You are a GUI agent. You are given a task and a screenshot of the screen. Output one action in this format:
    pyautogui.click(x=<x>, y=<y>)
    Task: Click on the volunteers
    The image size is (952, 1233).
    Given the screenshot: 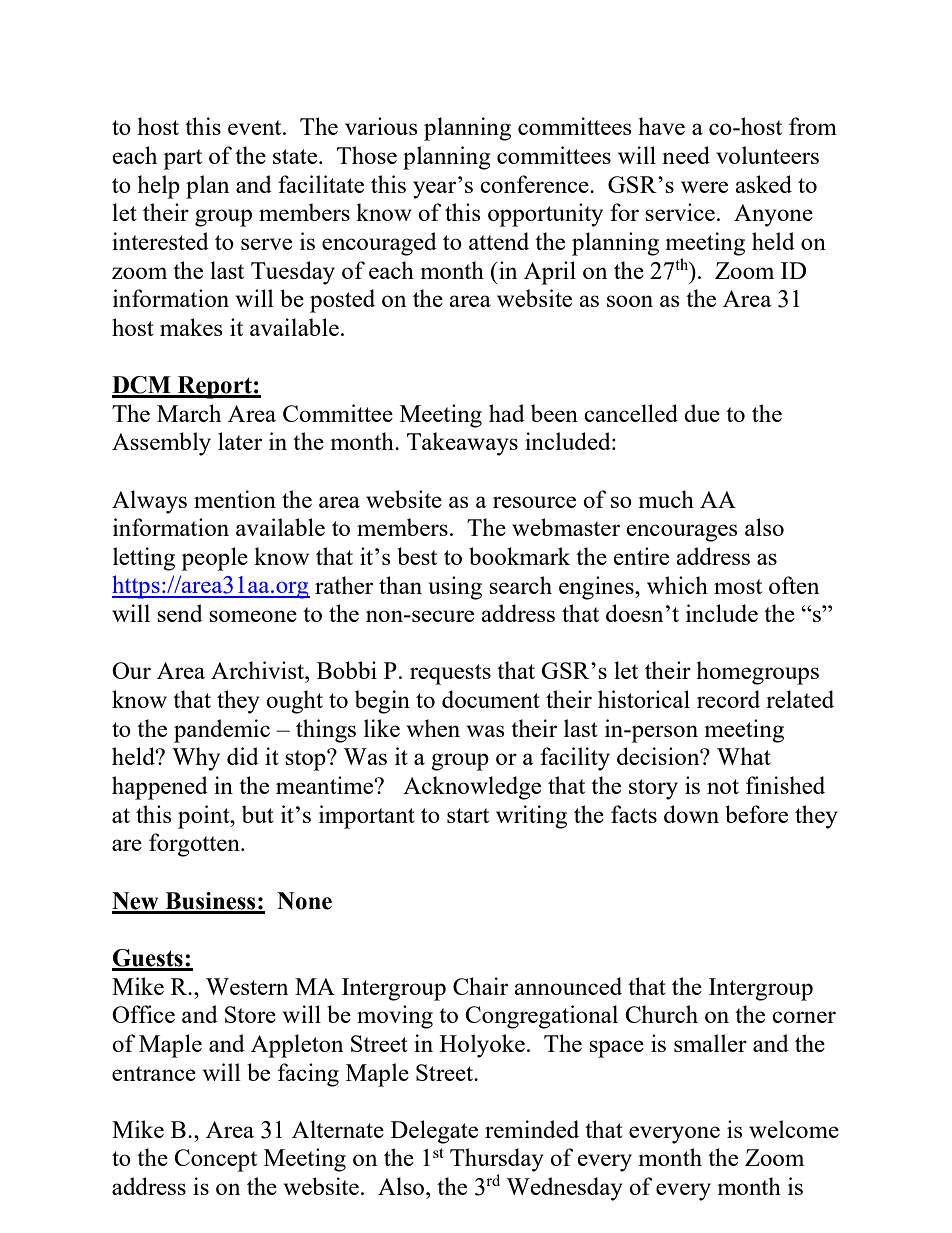 What is the action you would take?
    pyautogui.click(x=767, y=155)
